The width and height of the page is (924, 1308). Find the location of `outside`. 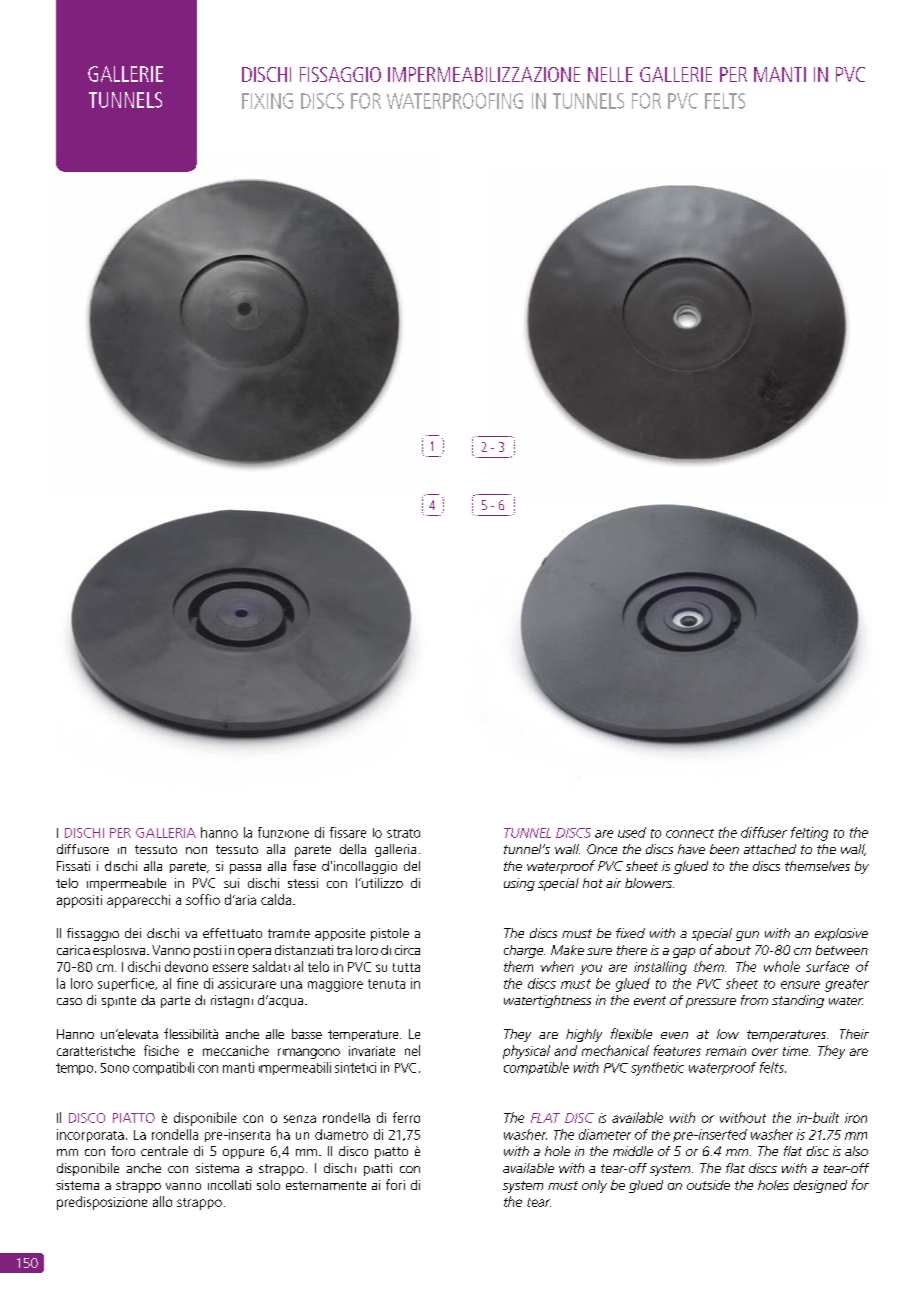

outside is located at coordinates (708, 1185).
